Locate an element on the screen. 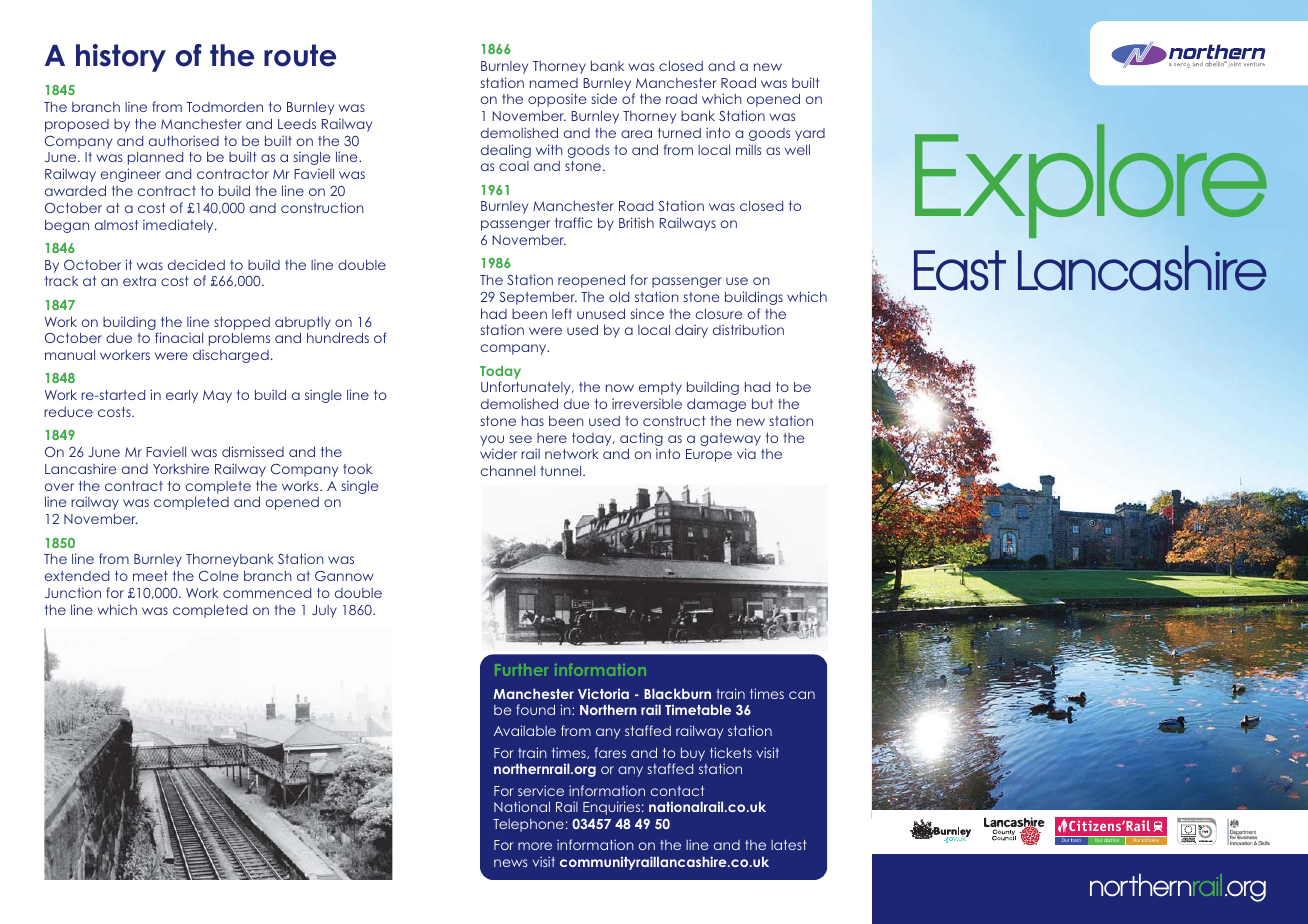 This screenshot has width=1308, height=924. history is located at coordinates (121, 58).
